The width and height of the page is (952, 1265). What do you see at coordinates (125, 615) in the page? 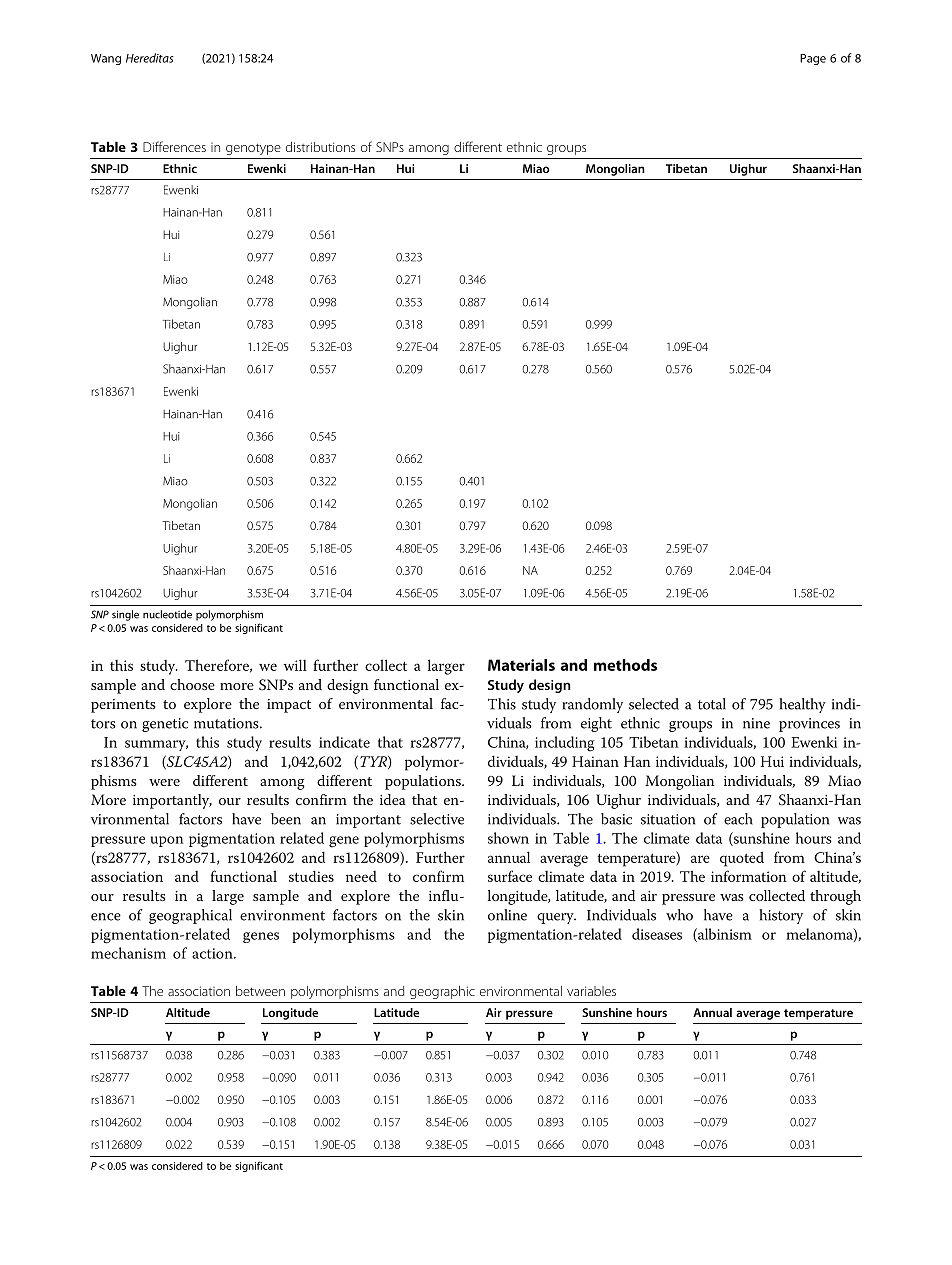
I see `single` at bounding box center [125, 615].
